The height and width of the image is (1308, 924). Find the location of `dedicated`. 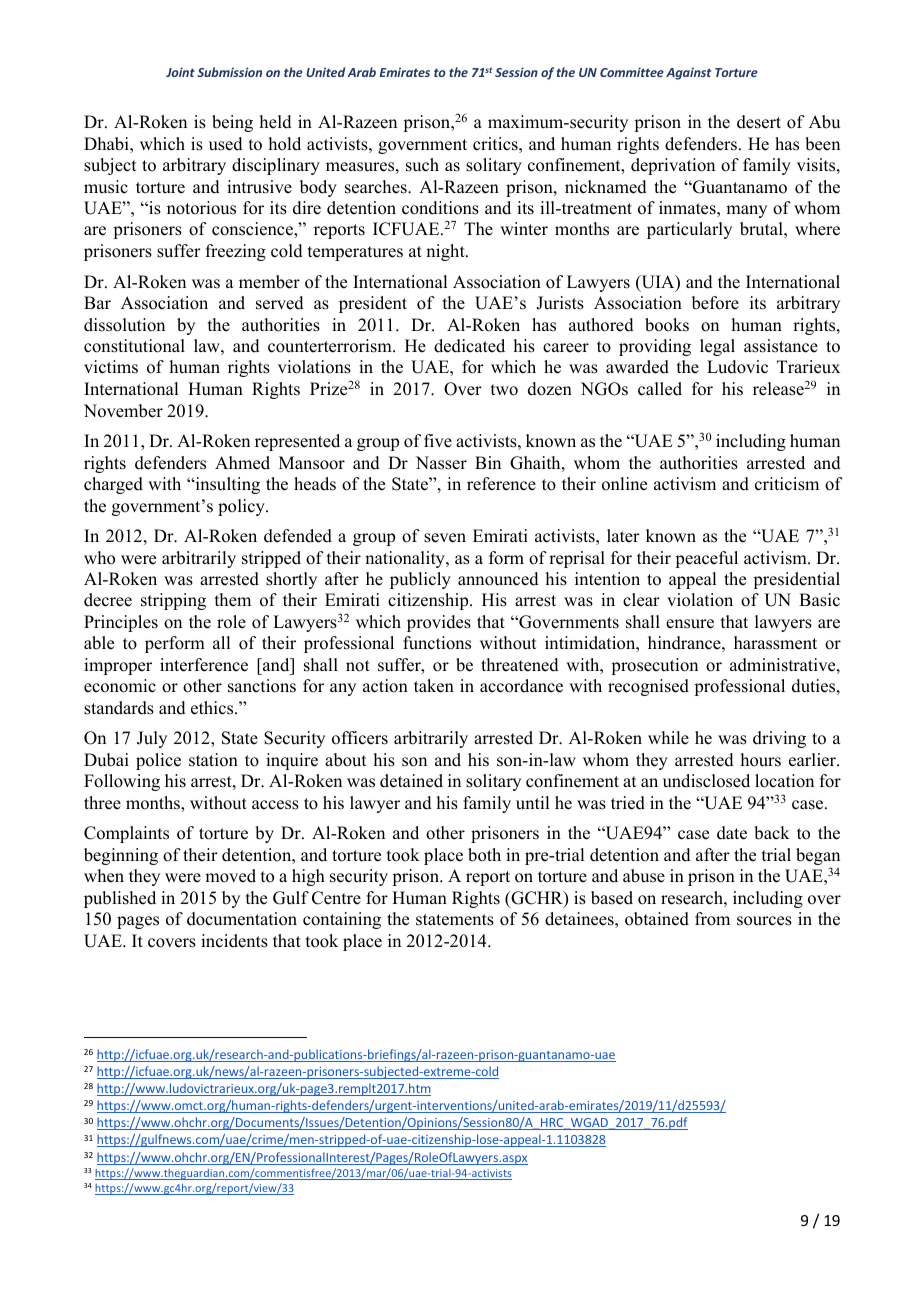

dedicated is located at coordinates (469, 346).
